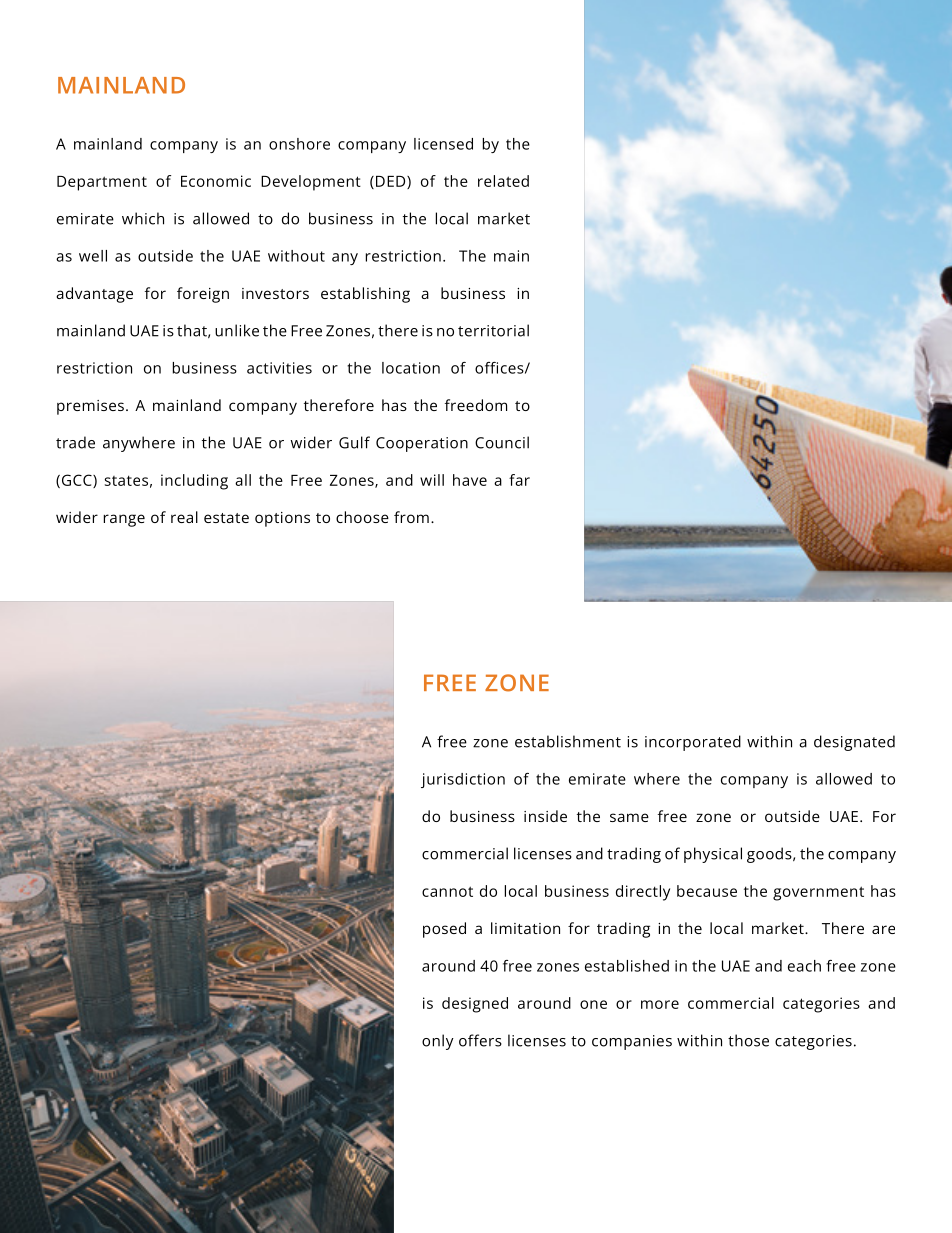 This screenshot has width=952, height=1233. What do you see at coordinates (854, 743) in the screenshot?
I see `designated` at bounding box center [854, 743].
